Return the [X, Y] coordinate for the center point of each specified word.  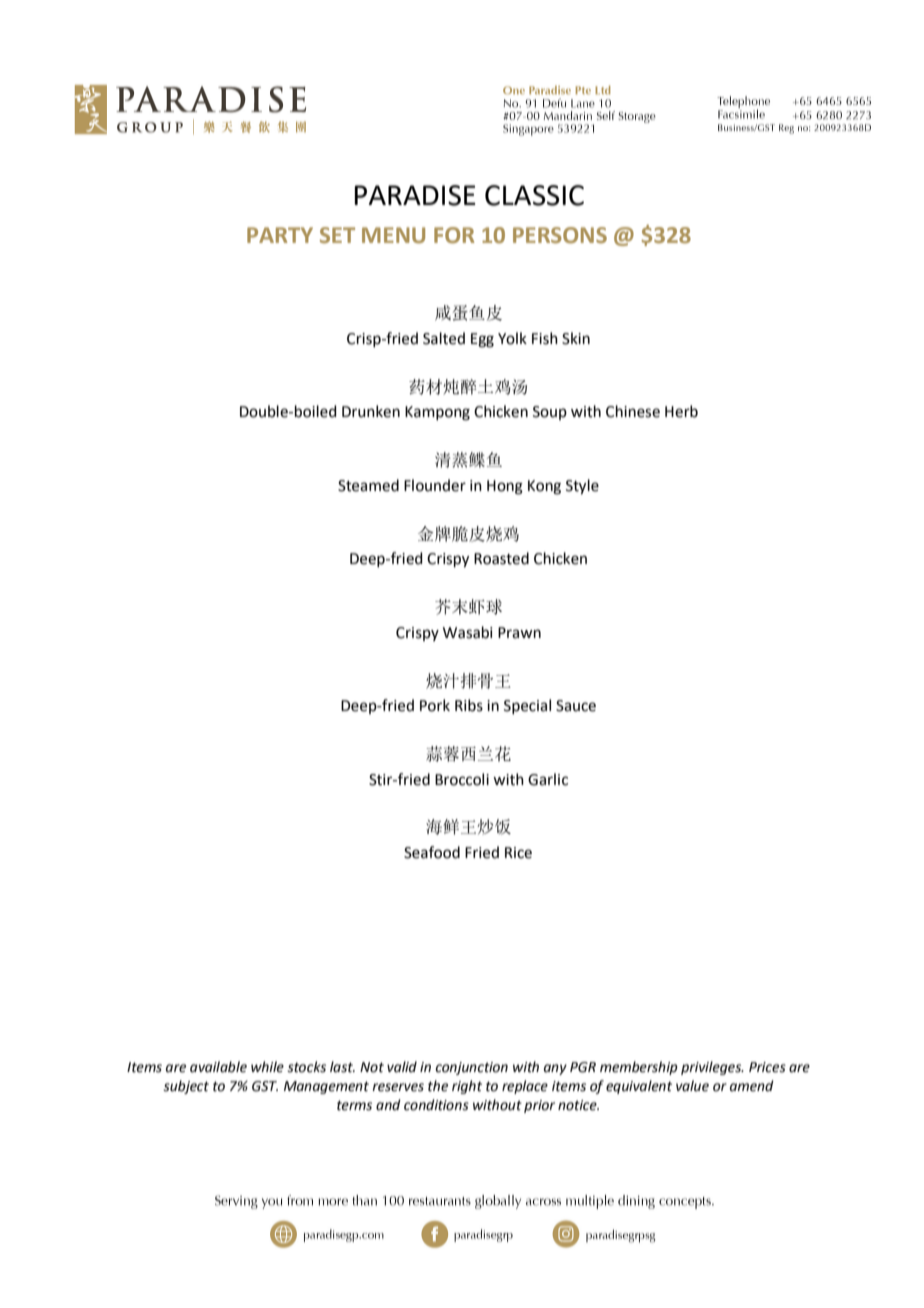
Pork [435, 705]
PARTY [280, 235]
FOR [454, 235]
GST [265, 1086]
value [692, 1086]
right [467, 1087]
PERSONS [560, 235]
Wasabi [468, 632]
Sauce [576, 706]
